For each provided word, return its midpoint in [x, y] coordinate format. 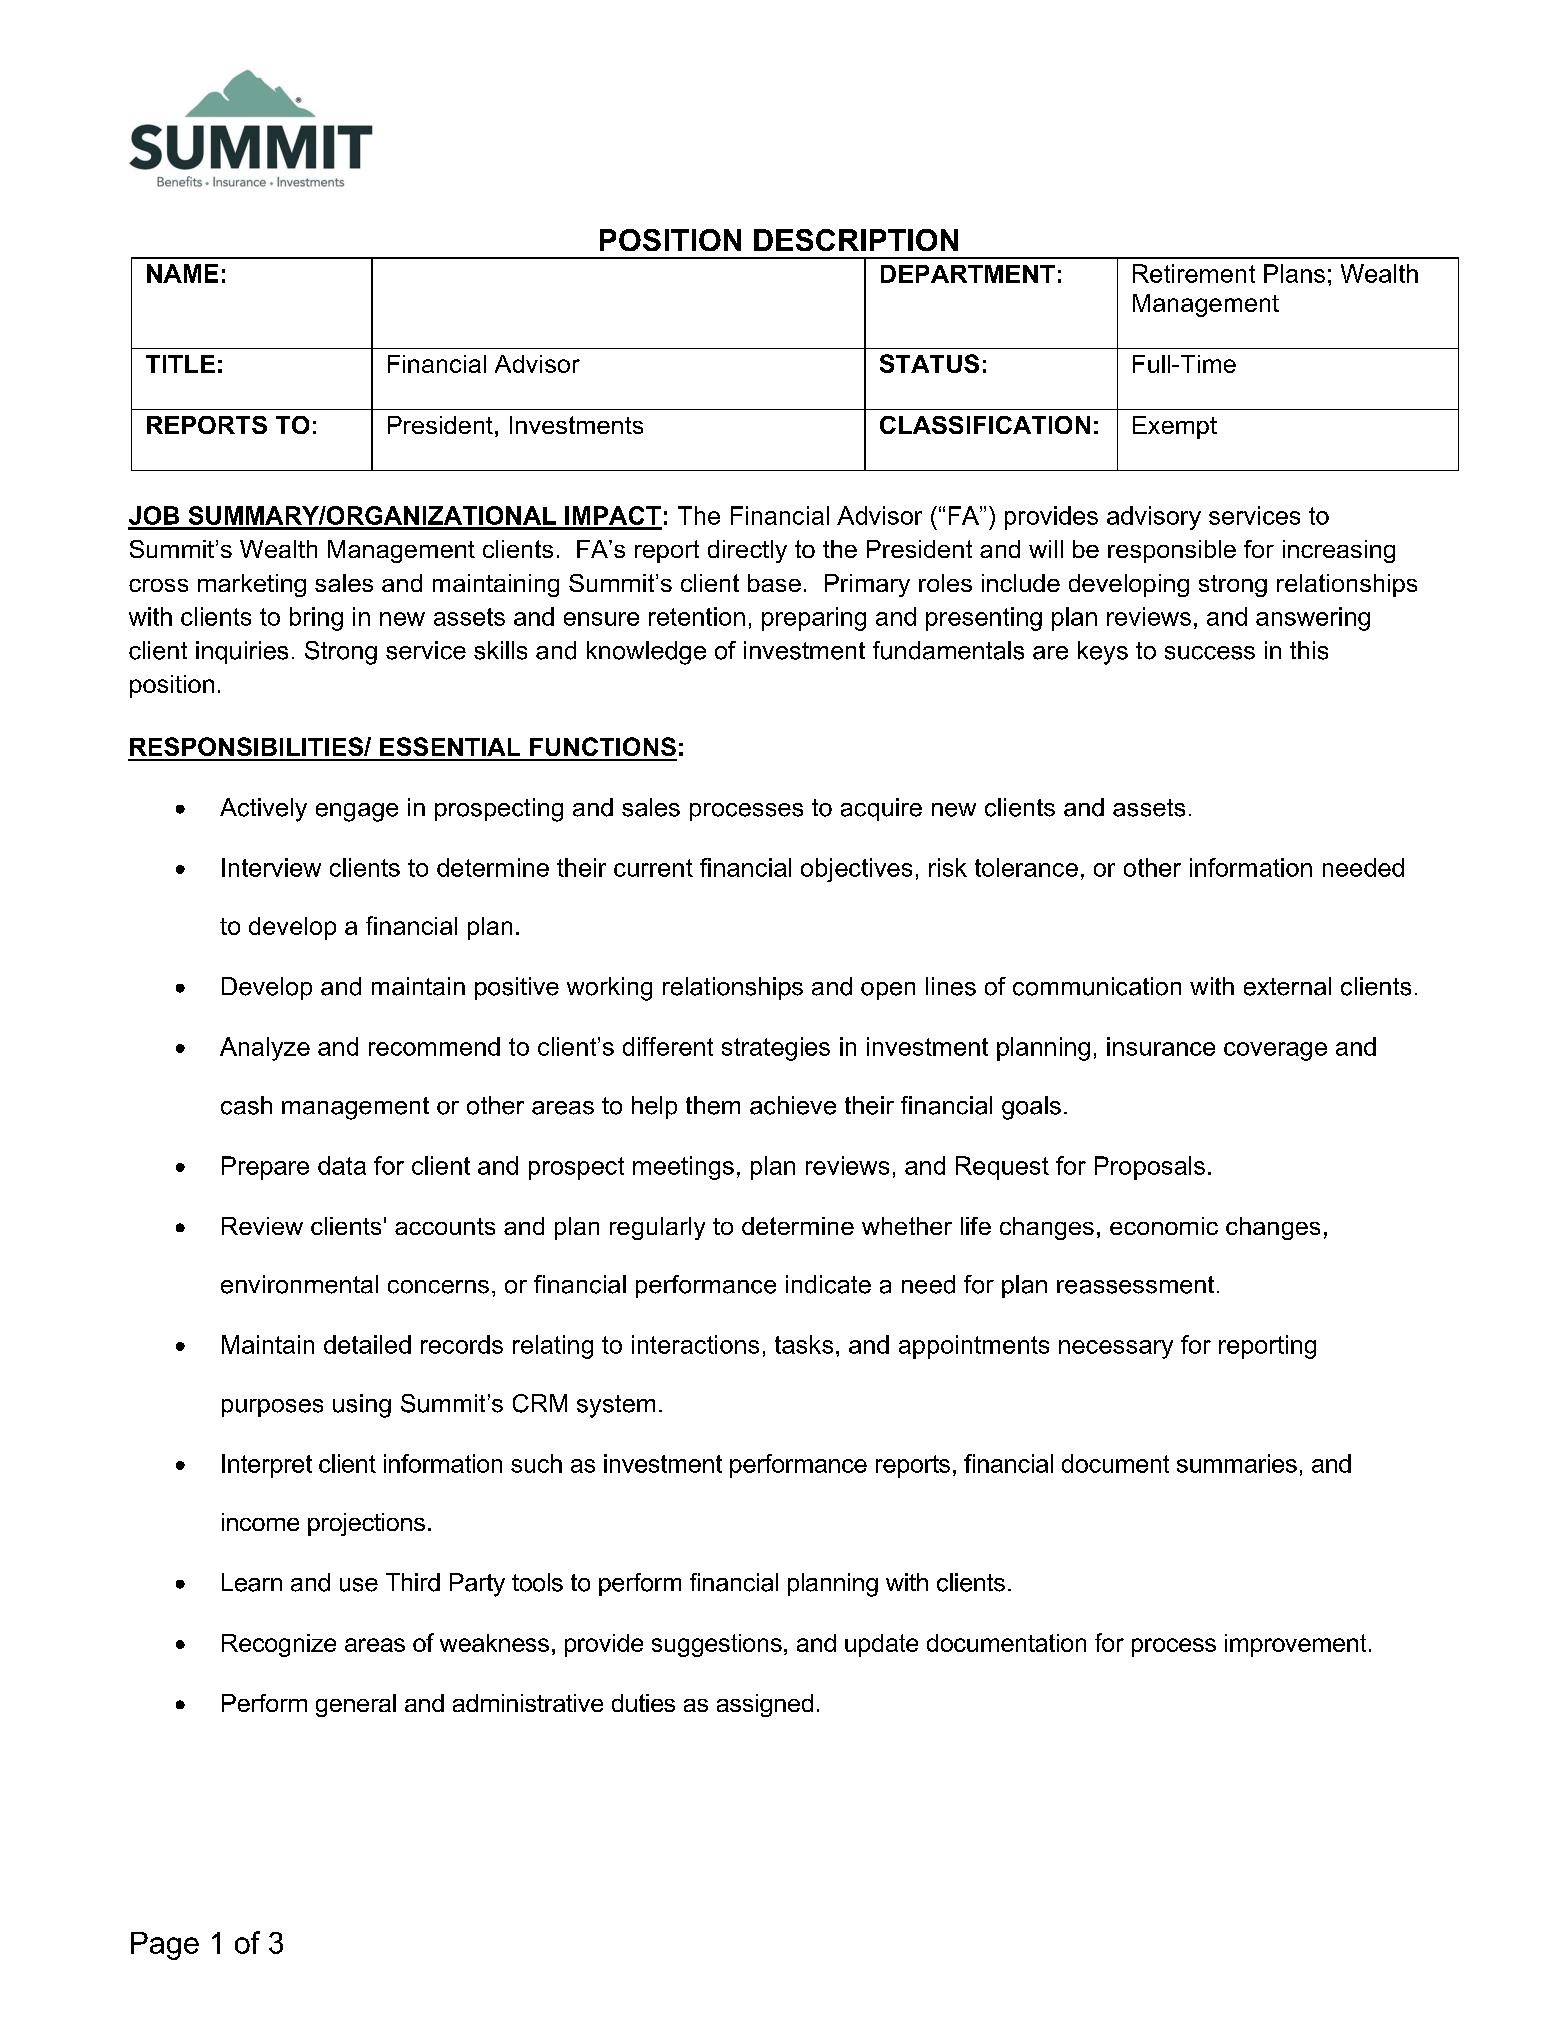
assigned [765, 1705]
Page [165, 1946]
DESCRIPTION [856, 240]
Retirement [1194, 273]
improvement [1295, 1645]
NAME [182, 273]
